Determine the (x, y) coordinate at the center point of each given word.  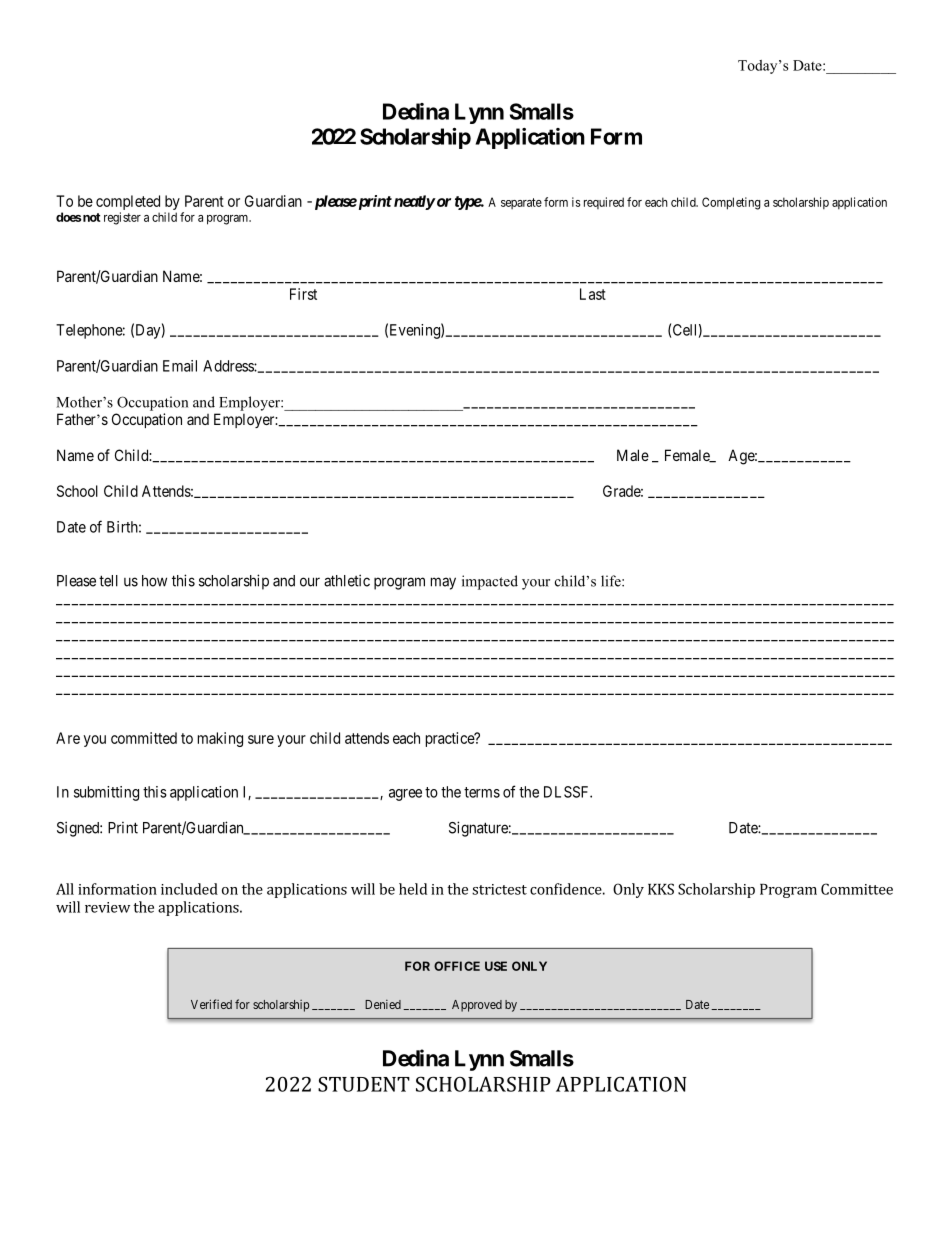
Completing (731, 203)
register (122, 218)
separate (521, 203)
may (443, 583)
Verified (211, 1004)
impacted (490, 582)
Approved (477, 1006)
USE (496, 966)
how (154, 581)
